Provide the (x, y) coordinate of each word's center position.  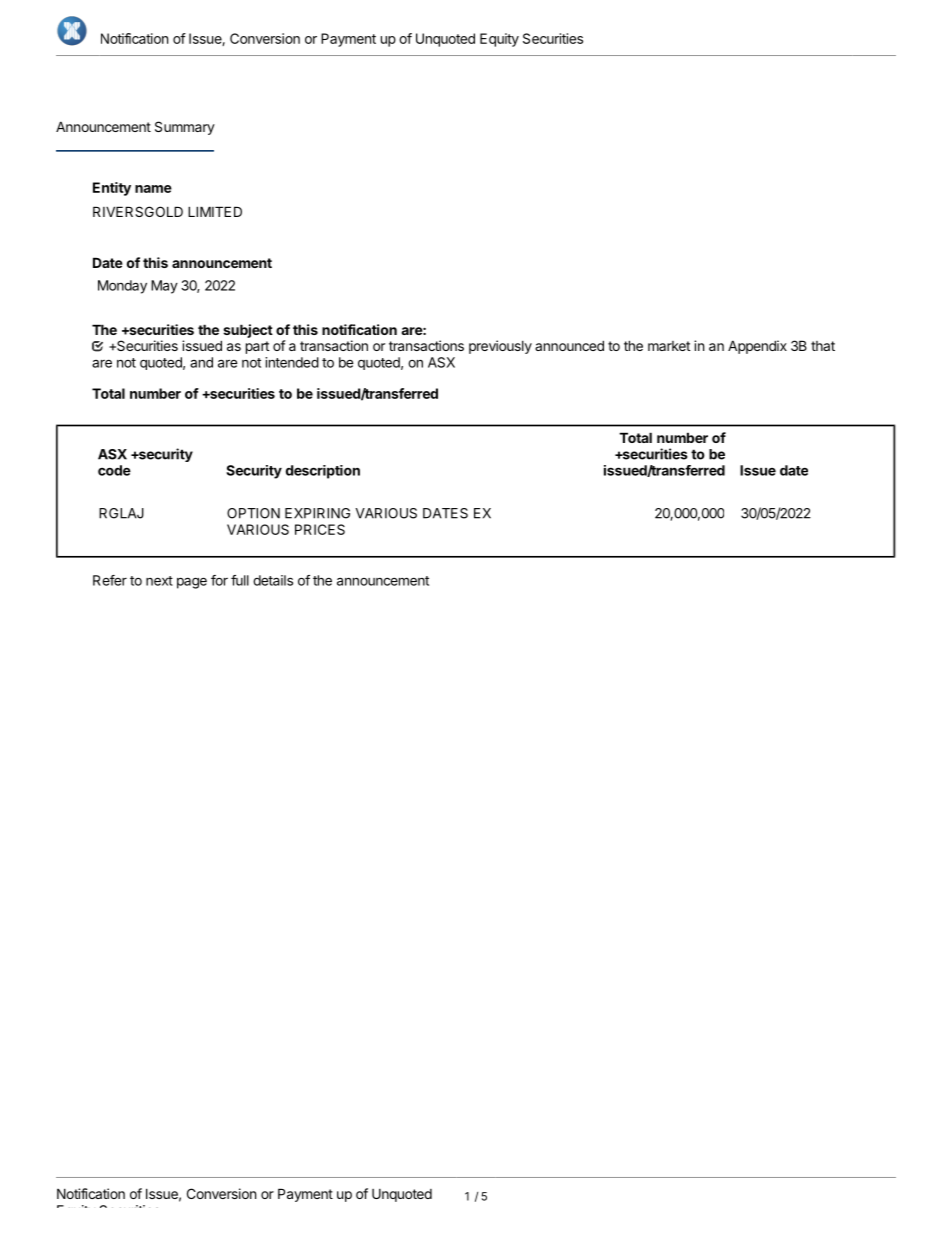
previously (500, 347)
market (669, 346)
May (164, 287)
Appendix (757, 347)
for (219, 580)
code (114, 470)
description (323, 472)
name (153, 189)
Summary (185, 128)
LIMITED (215, 211)
